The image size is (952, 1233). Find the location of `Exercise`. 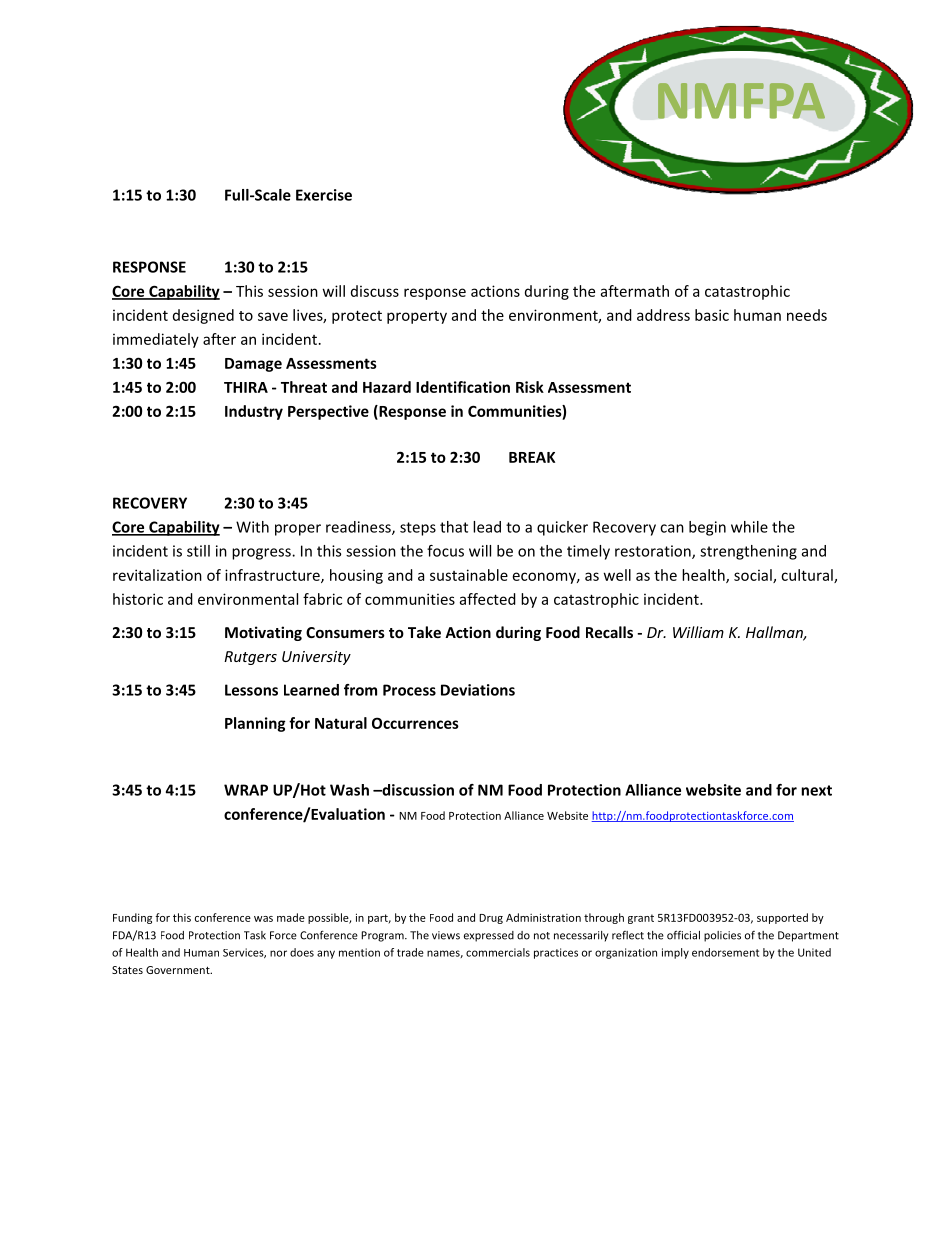

Exercise is located at coordinates (324, 195).
